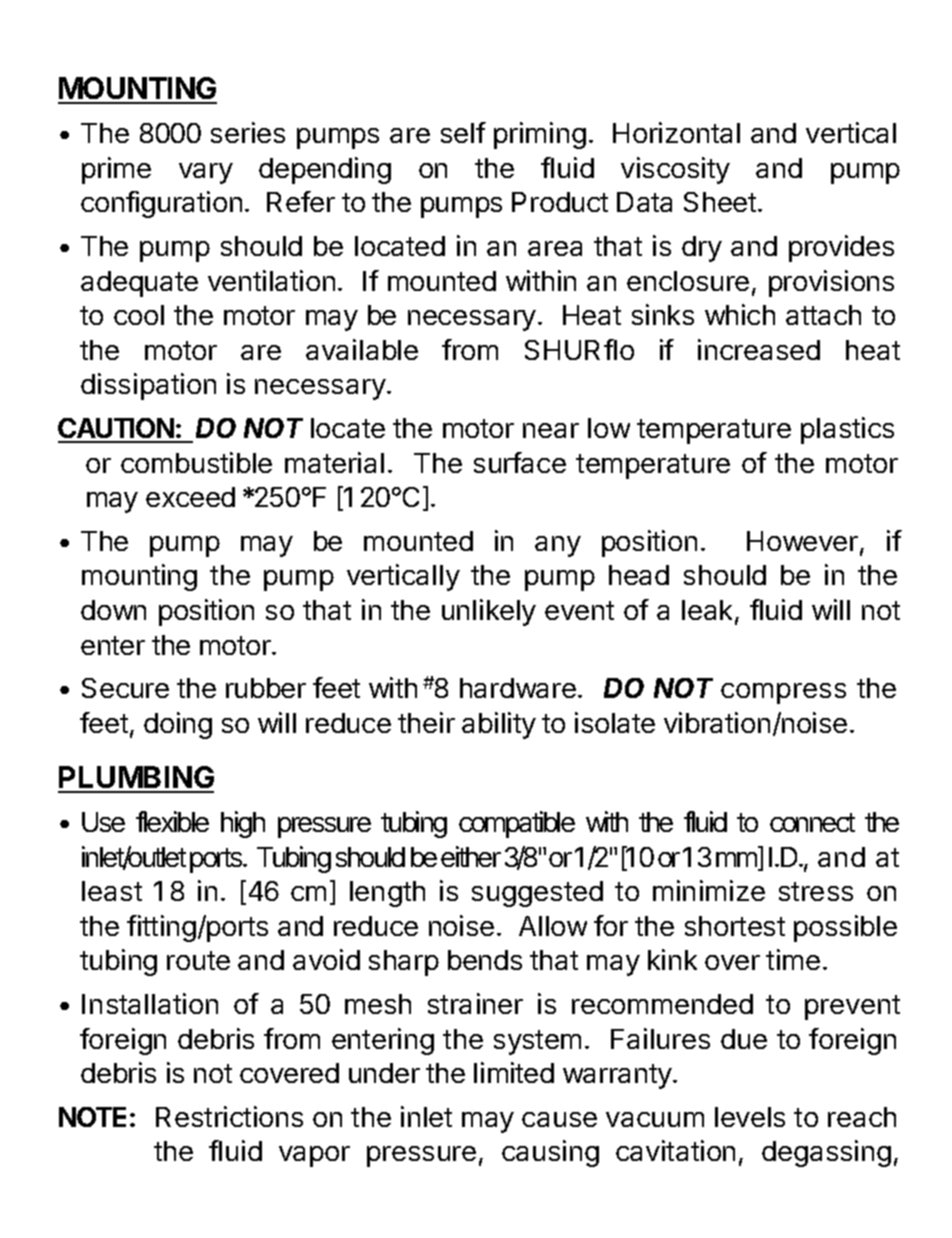  What do you see at coordinates (112, 891) in the screenshot?
I see `least` at bounding box center [112, 891].
